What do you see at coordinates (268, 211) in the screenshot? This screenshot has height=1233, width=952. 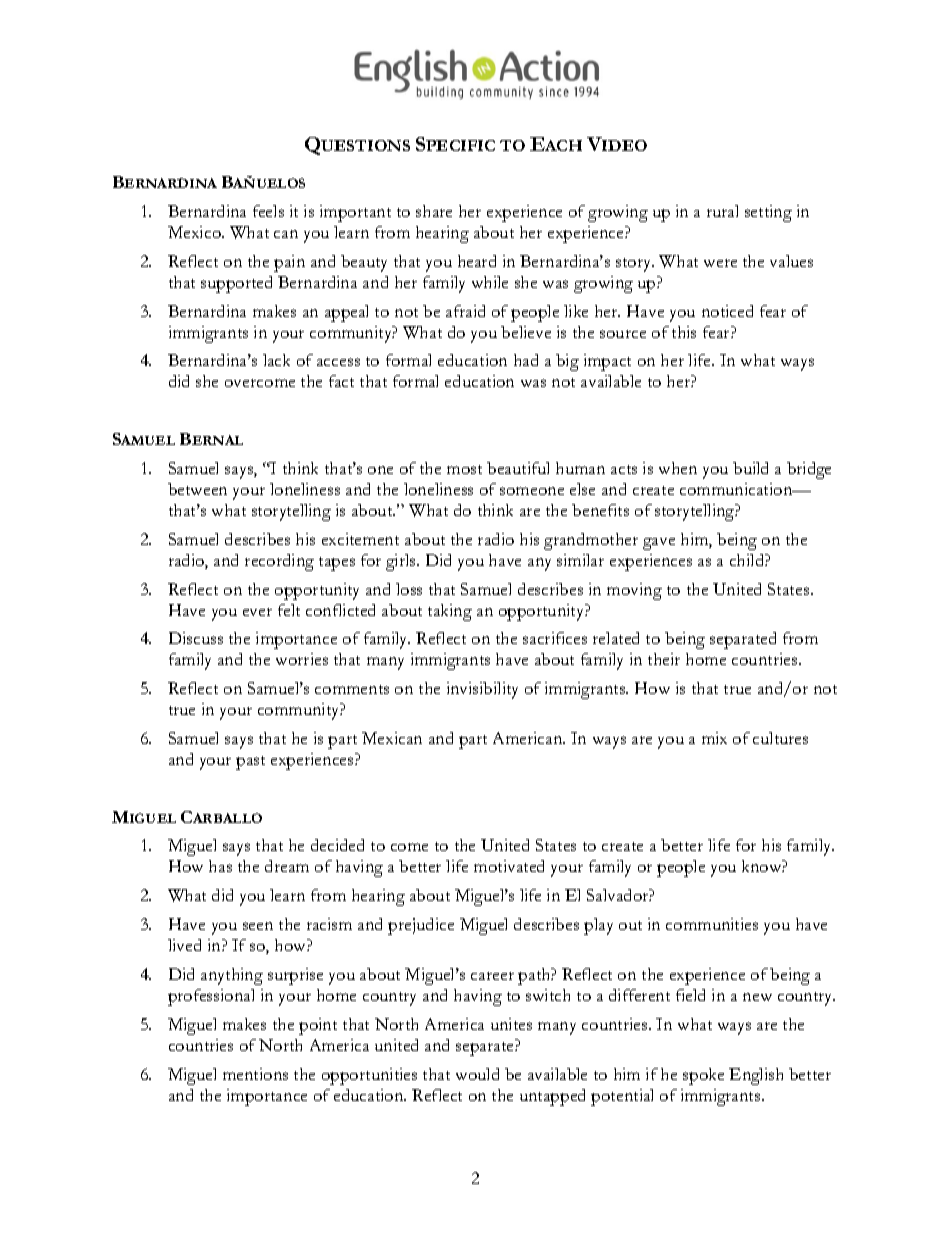 I see `feels` at bounding box center [268, 211].
